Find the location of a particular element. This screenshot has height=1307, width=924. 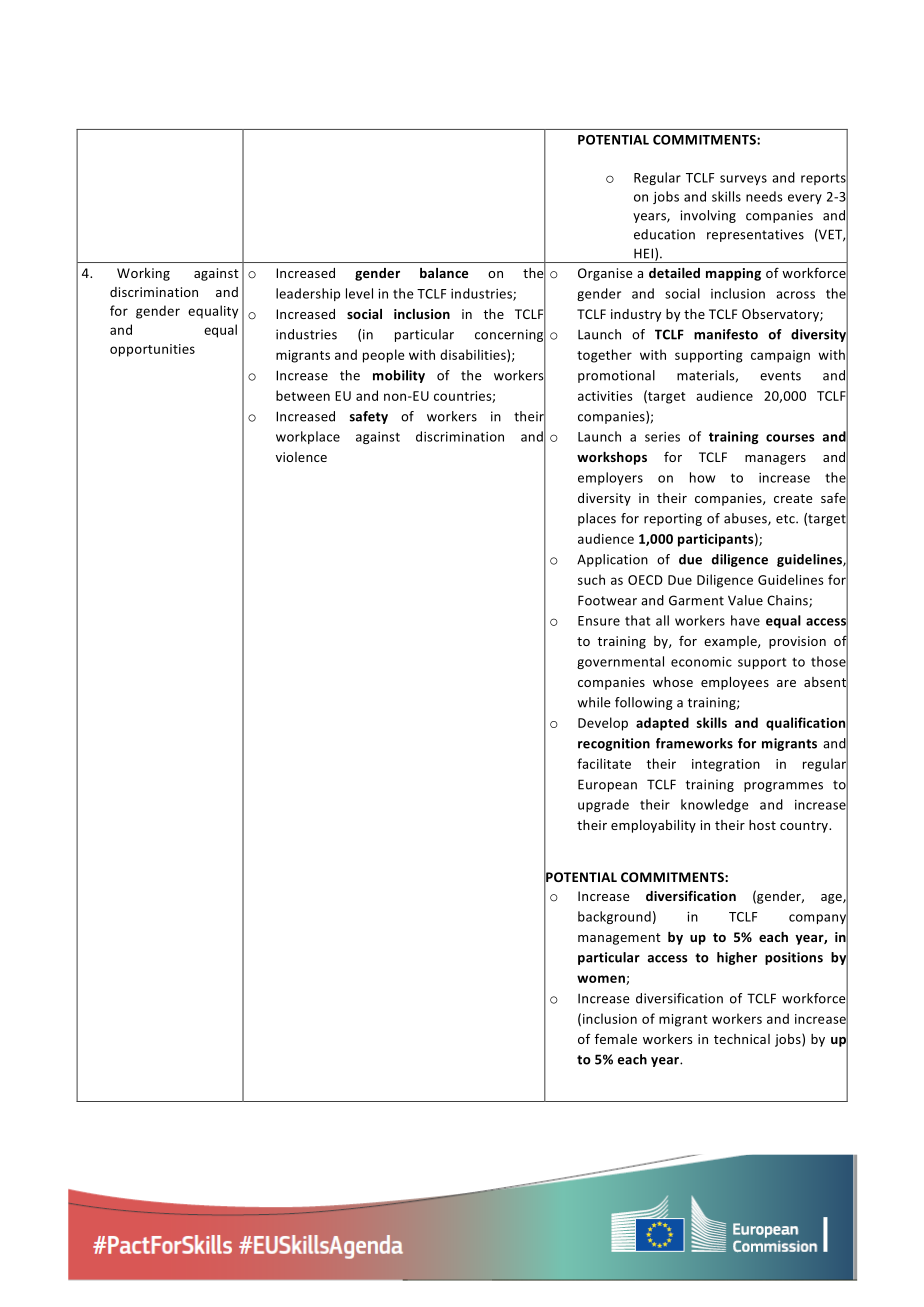

management is located at coordinates (619, 939).
